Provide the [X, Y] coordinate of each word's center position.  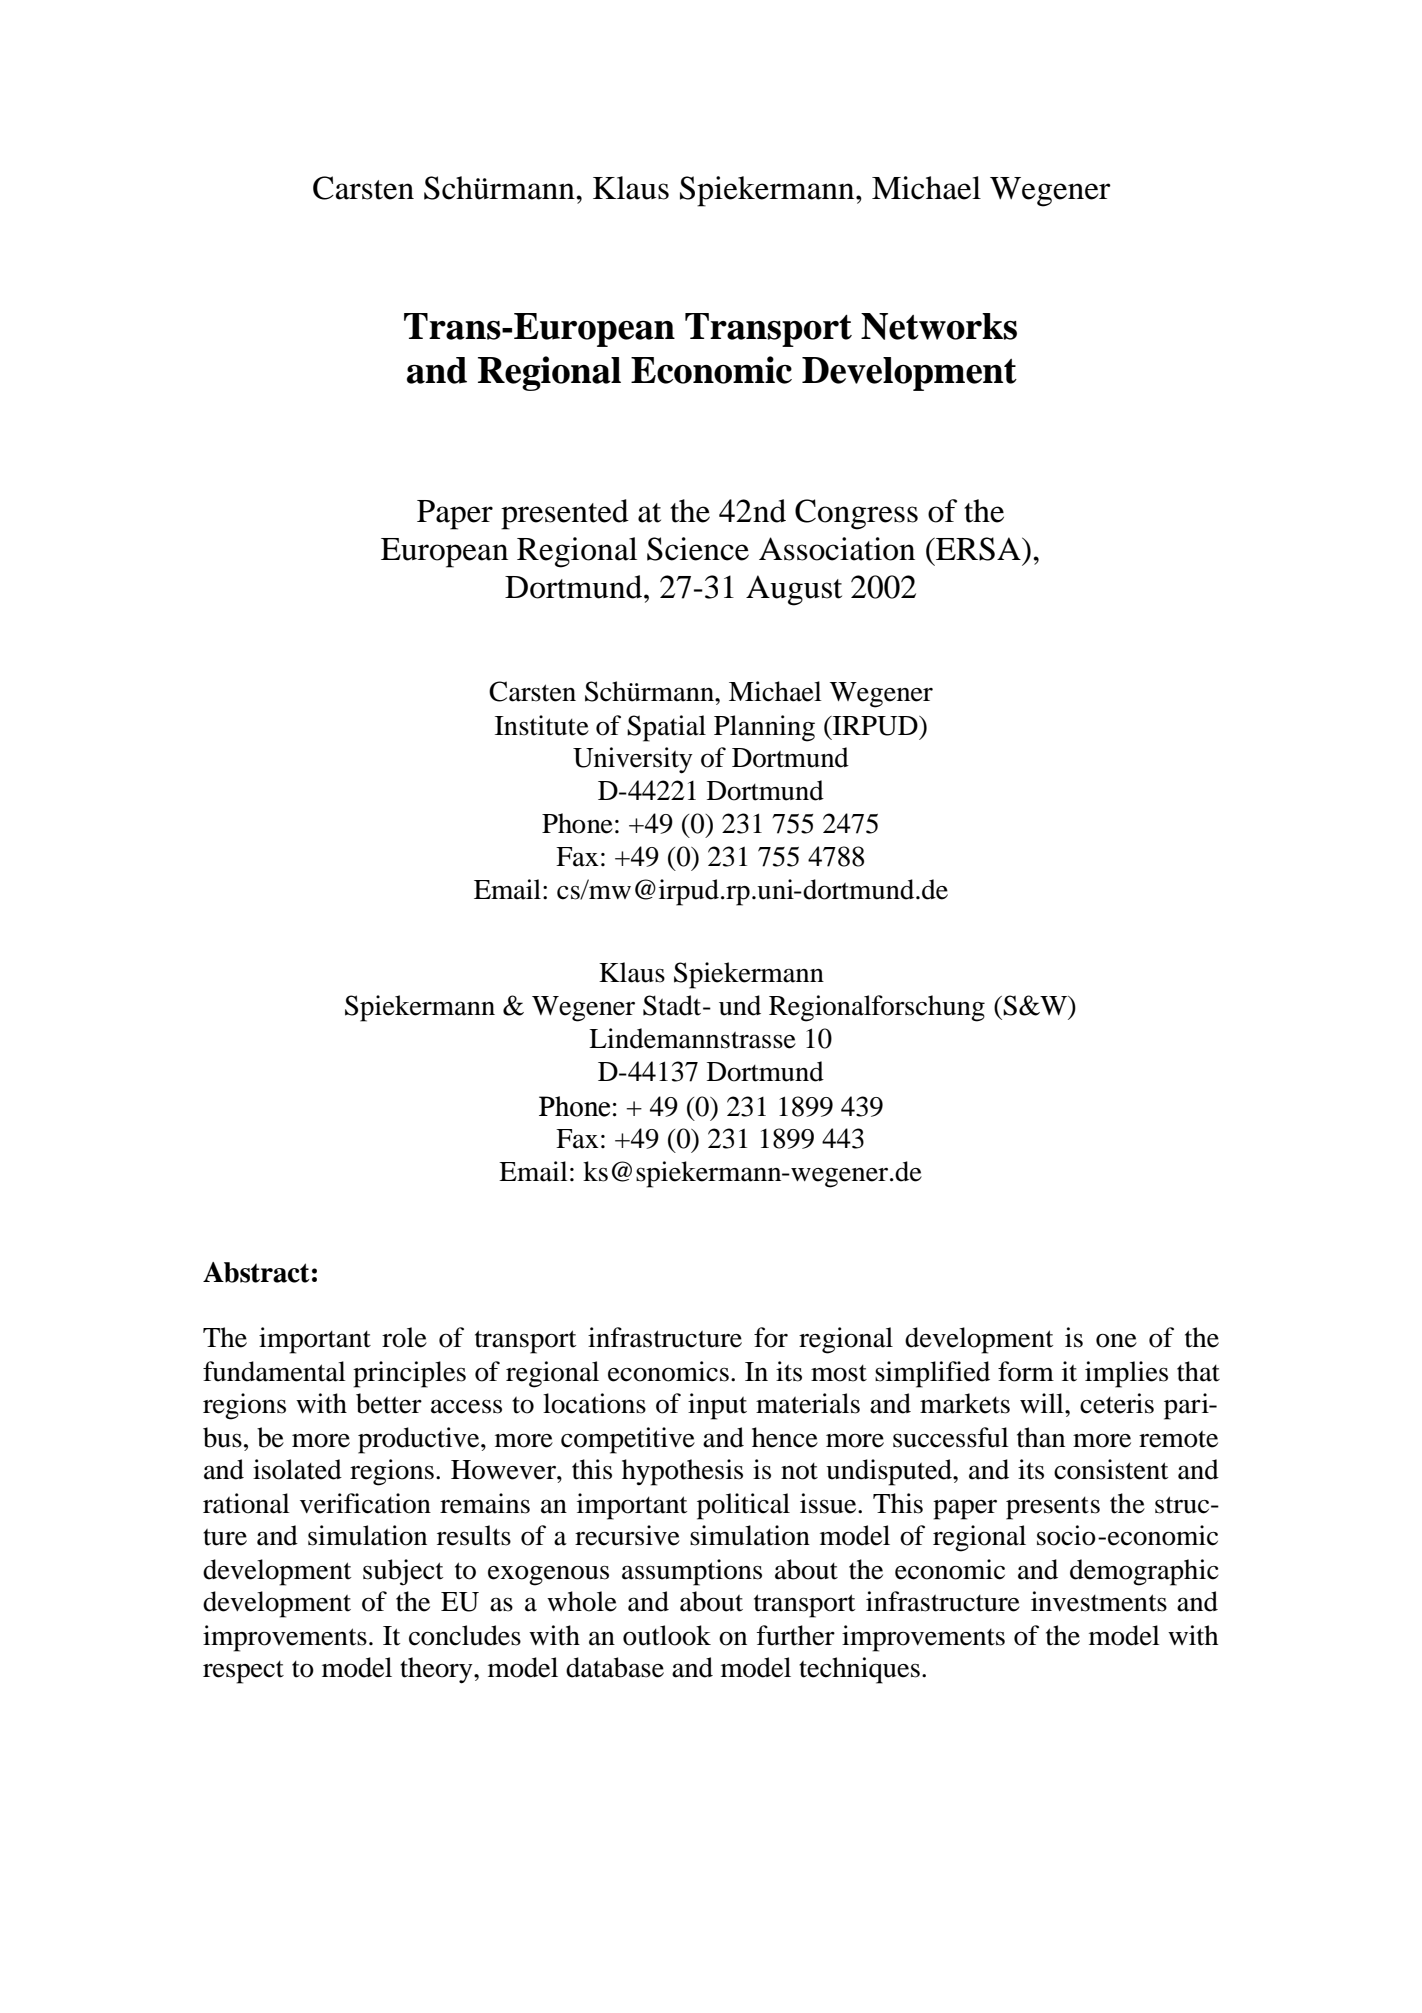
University [633, 760]
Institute [542, 725]
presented [565, 514]
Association [837, 549]
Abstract [256, 1272]
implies [1126, 1374]
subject [403, 1572]
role [404, 1337]
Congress [856, 514]
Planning [764, 728]
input [717, 1406]
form [1026, 1371]
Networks [939, 326]
